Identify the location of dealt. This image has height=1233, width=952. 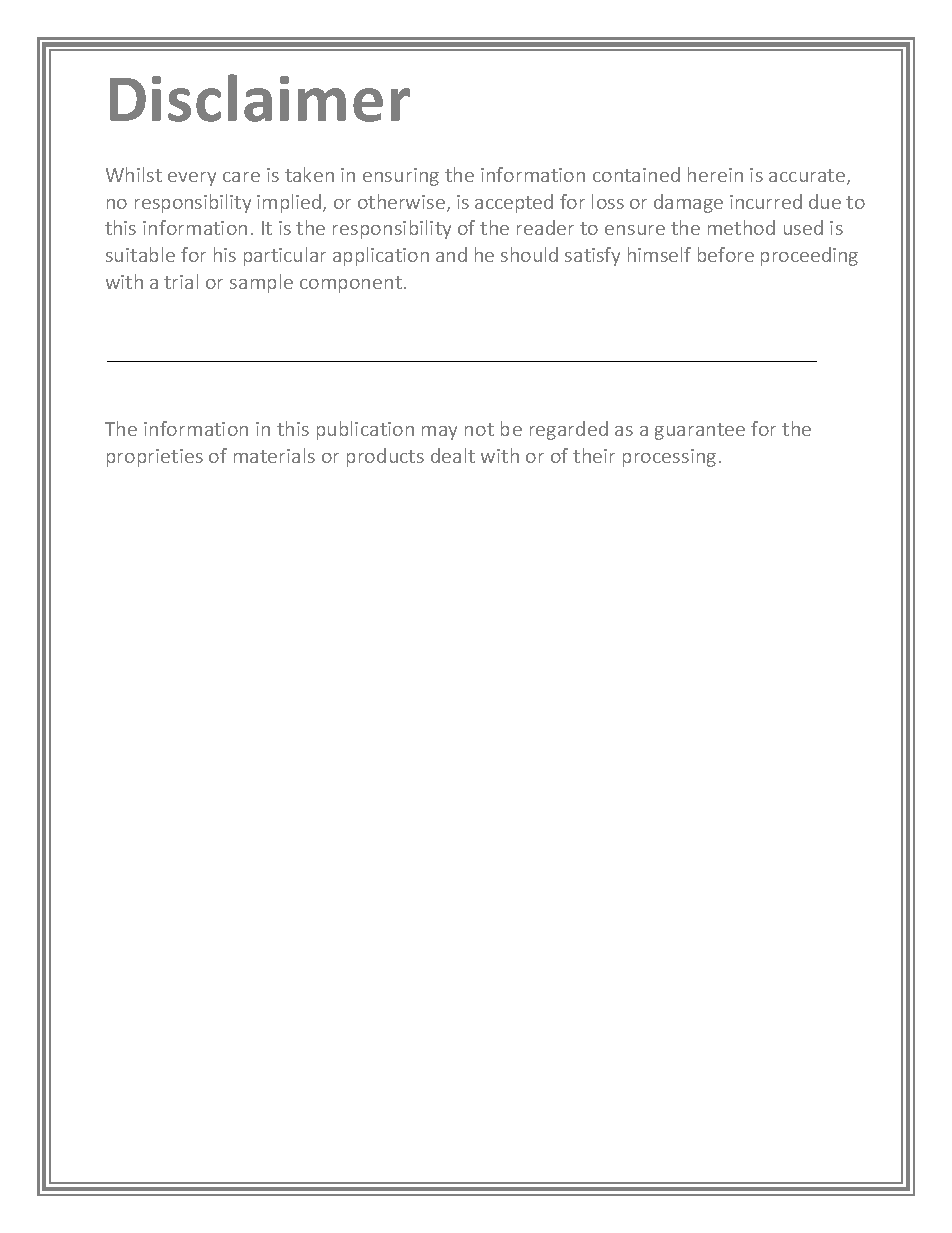
(453, 455).
